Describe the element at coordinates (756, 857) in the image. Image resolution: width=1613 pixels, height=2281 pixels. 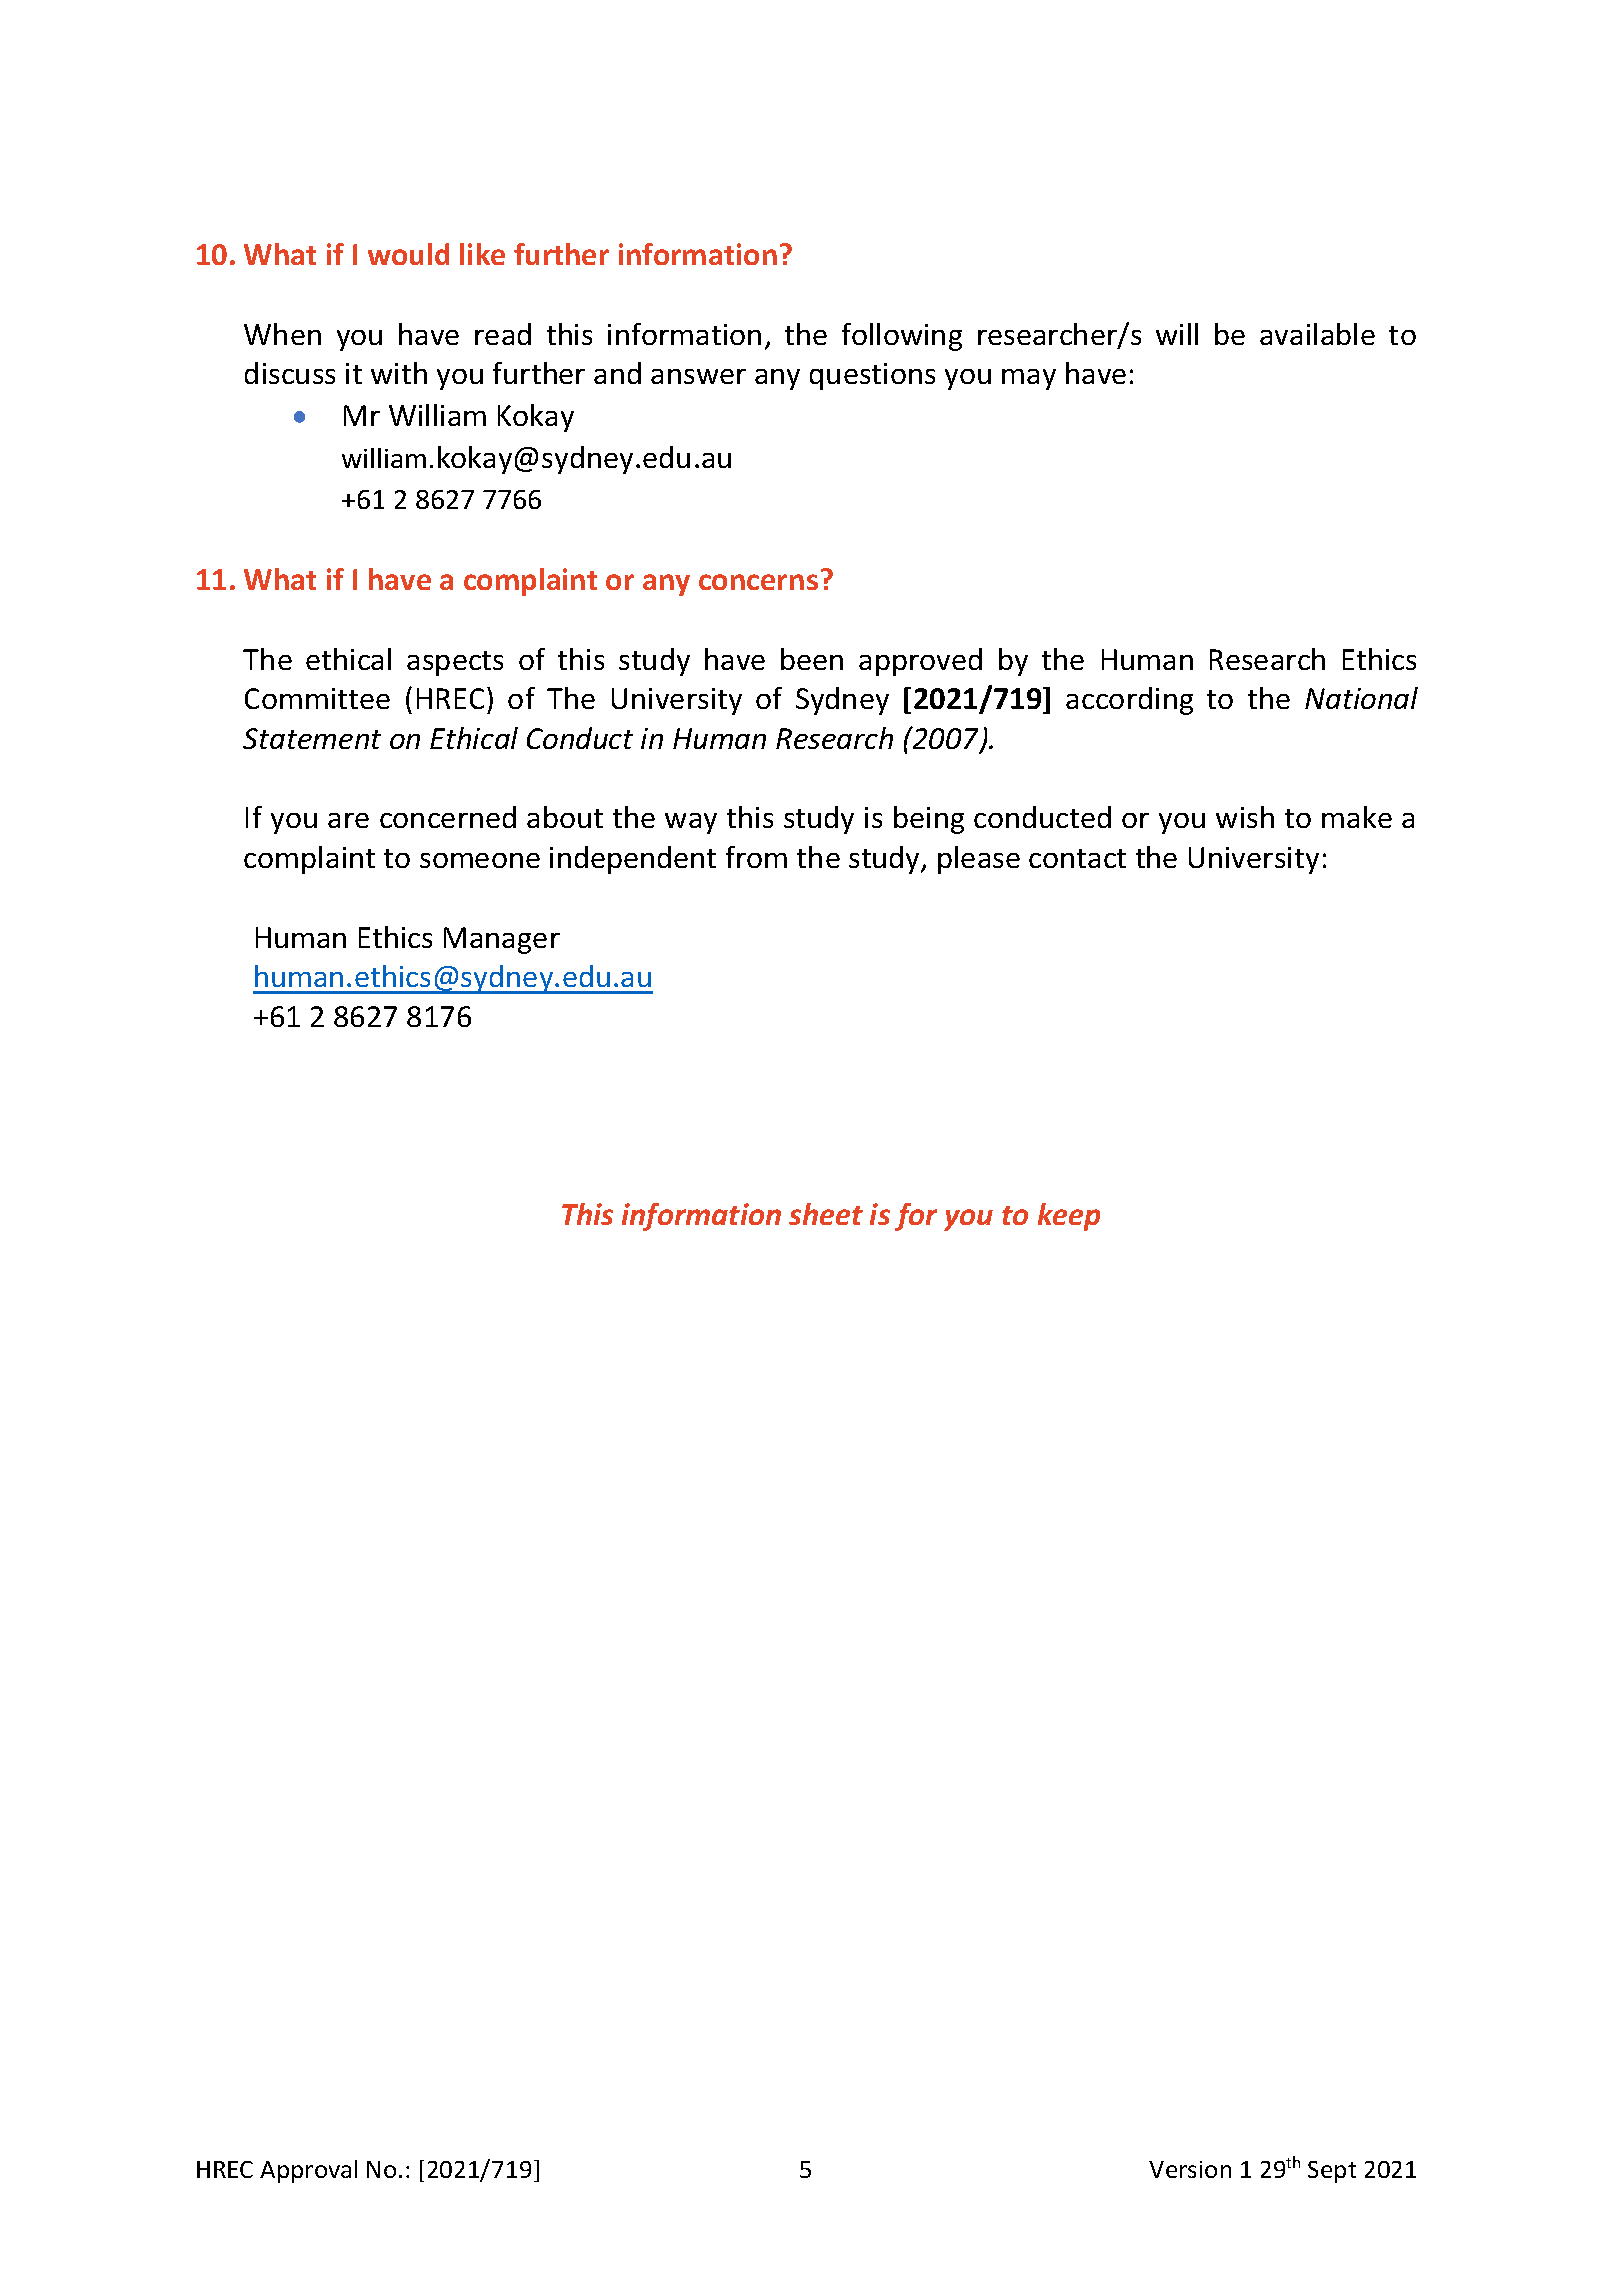
I see `from` at that location.
